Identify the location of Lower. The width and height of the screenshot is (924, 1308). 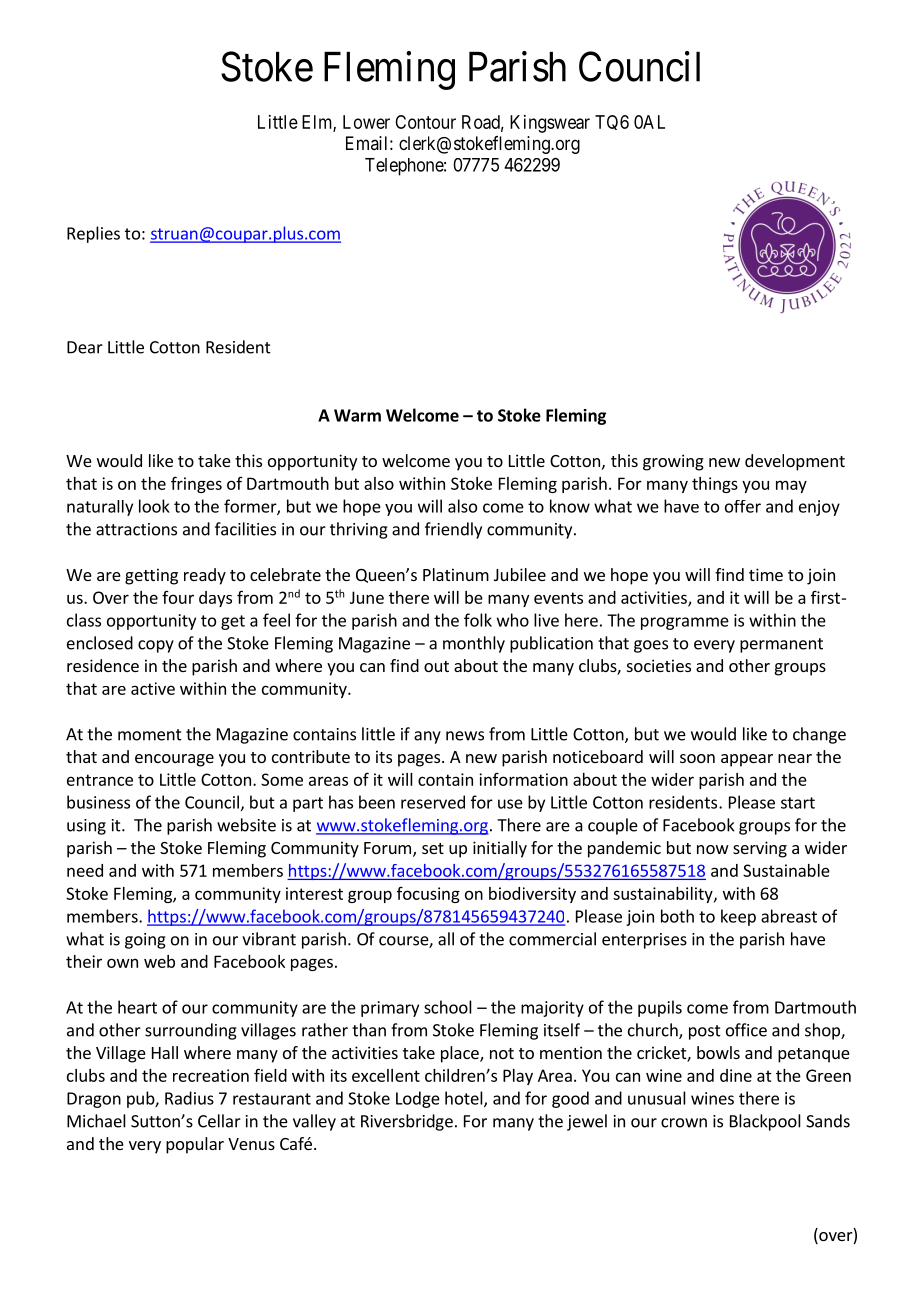
(366, 122).
